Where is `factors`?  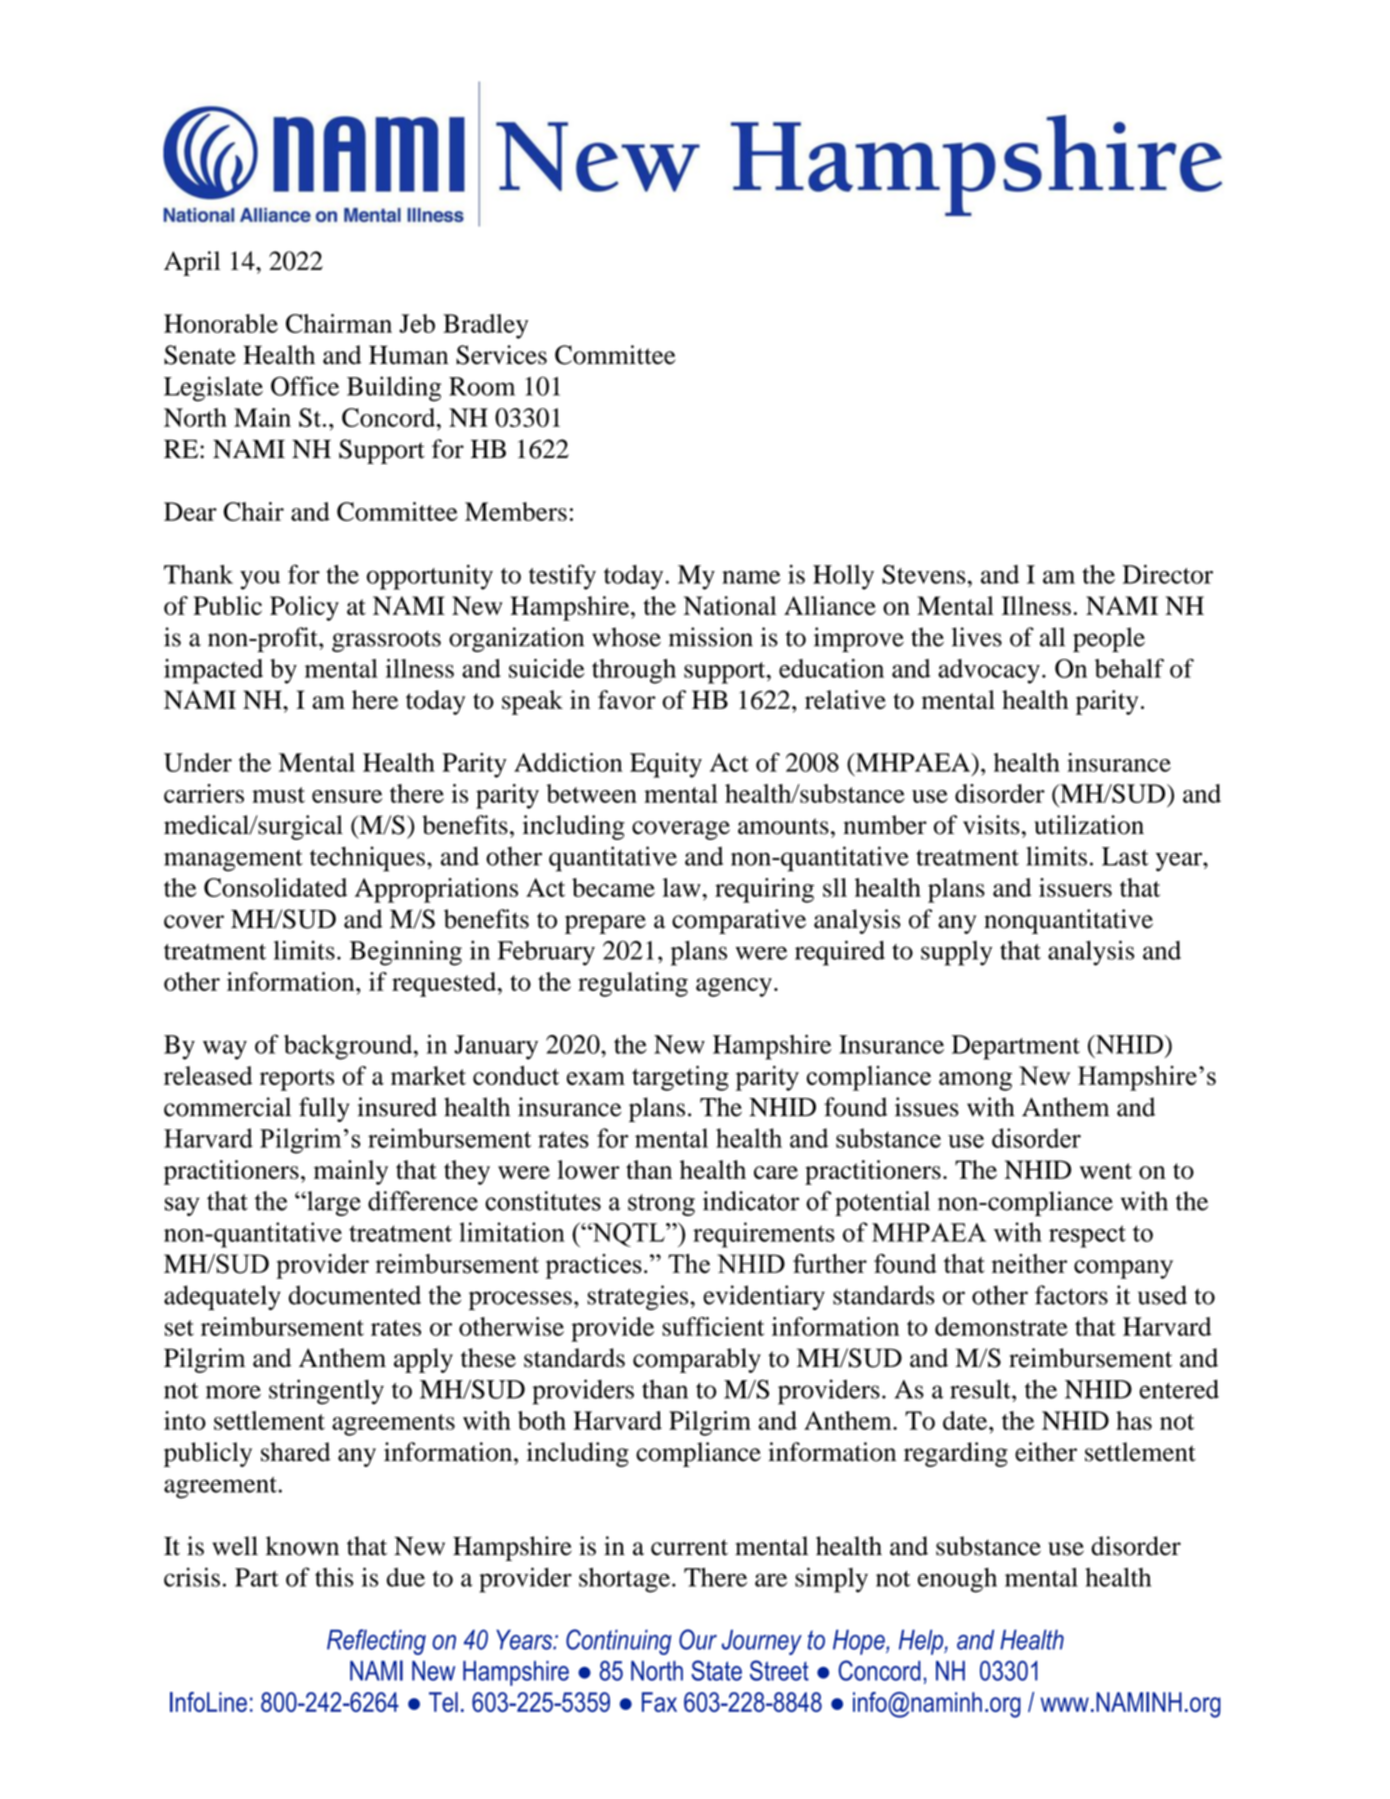 factors is located at coordinates (1071, 1295).
